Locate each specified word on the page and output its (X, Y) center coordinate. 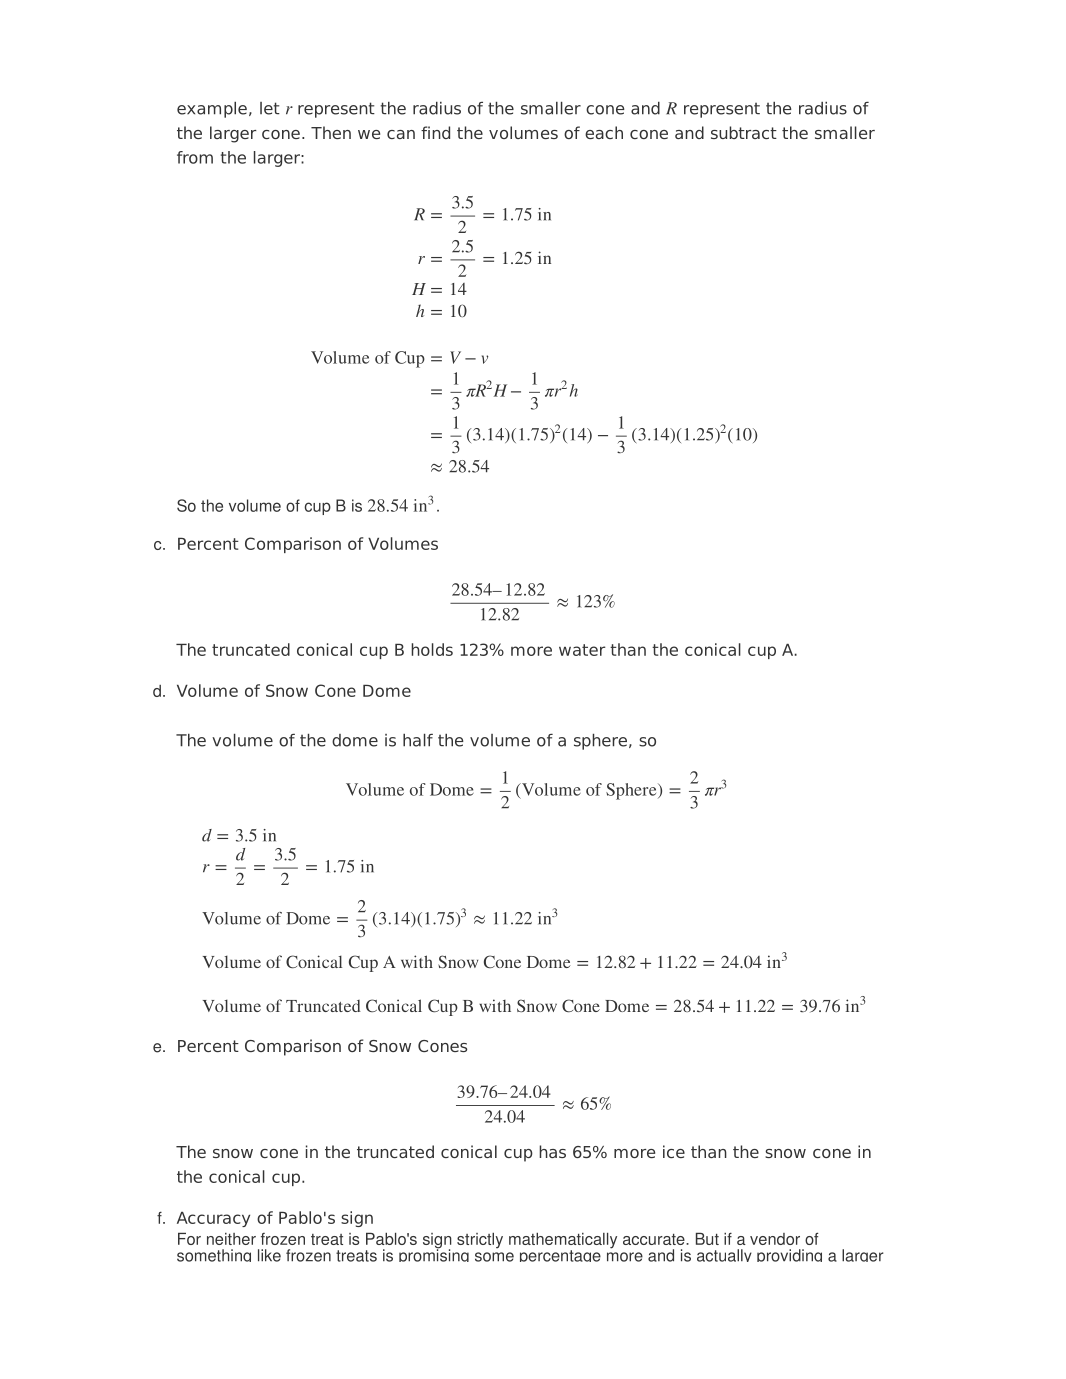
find (435, 132)
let (270, 108)
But (707, 1239)
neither (231, 1239)
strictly (480, 1241)
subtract (744, 132)
